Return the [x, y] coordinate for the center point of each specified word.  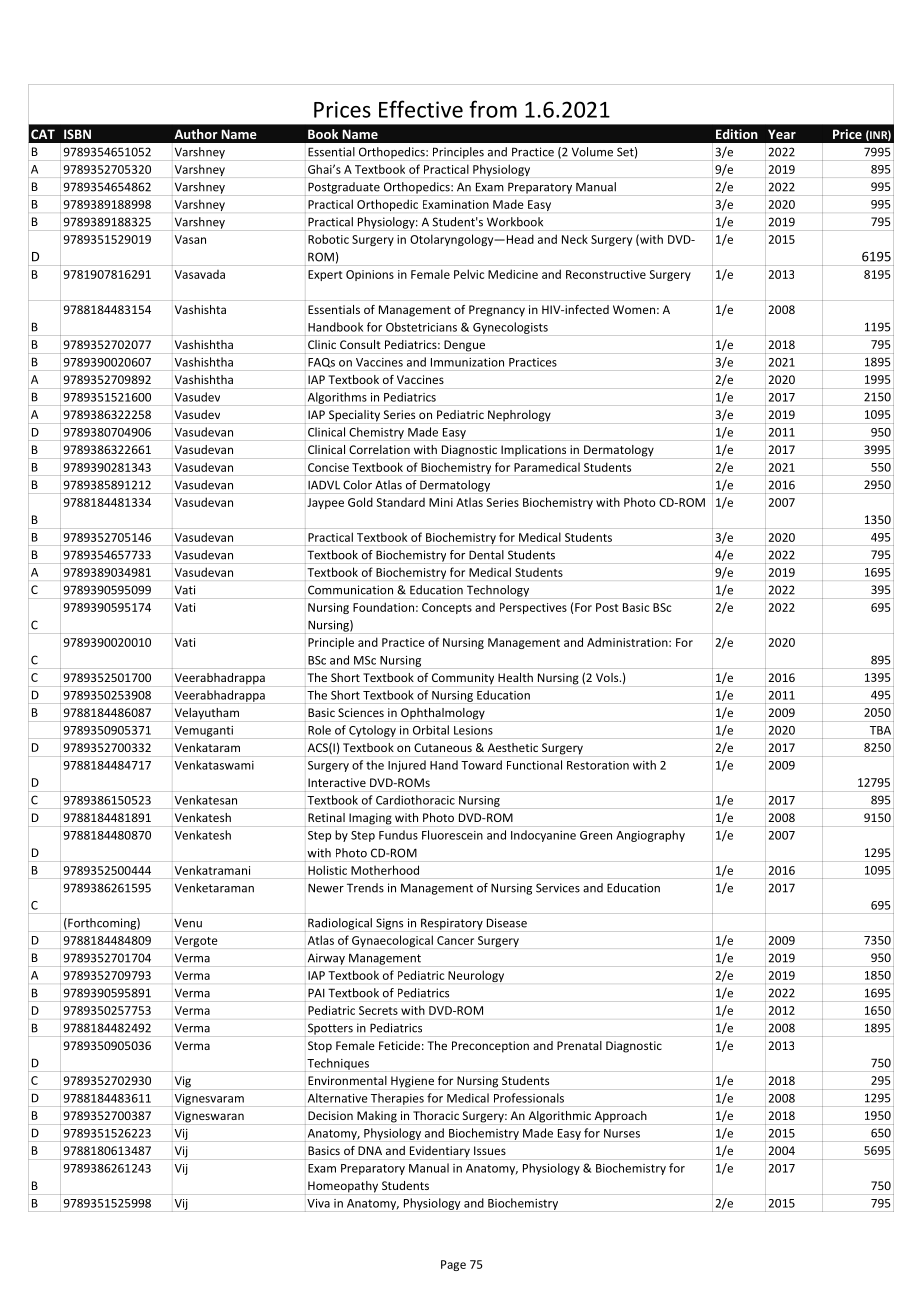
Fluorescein [452, 835]
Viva [318, 1203]
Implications [533, 451]
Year [782, 134]
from [493, 109]
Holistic [327, 870]
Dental [486, 555]
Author [196, 134]
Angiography [650, 836]
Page [453, 1265]
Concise [328, 467]
